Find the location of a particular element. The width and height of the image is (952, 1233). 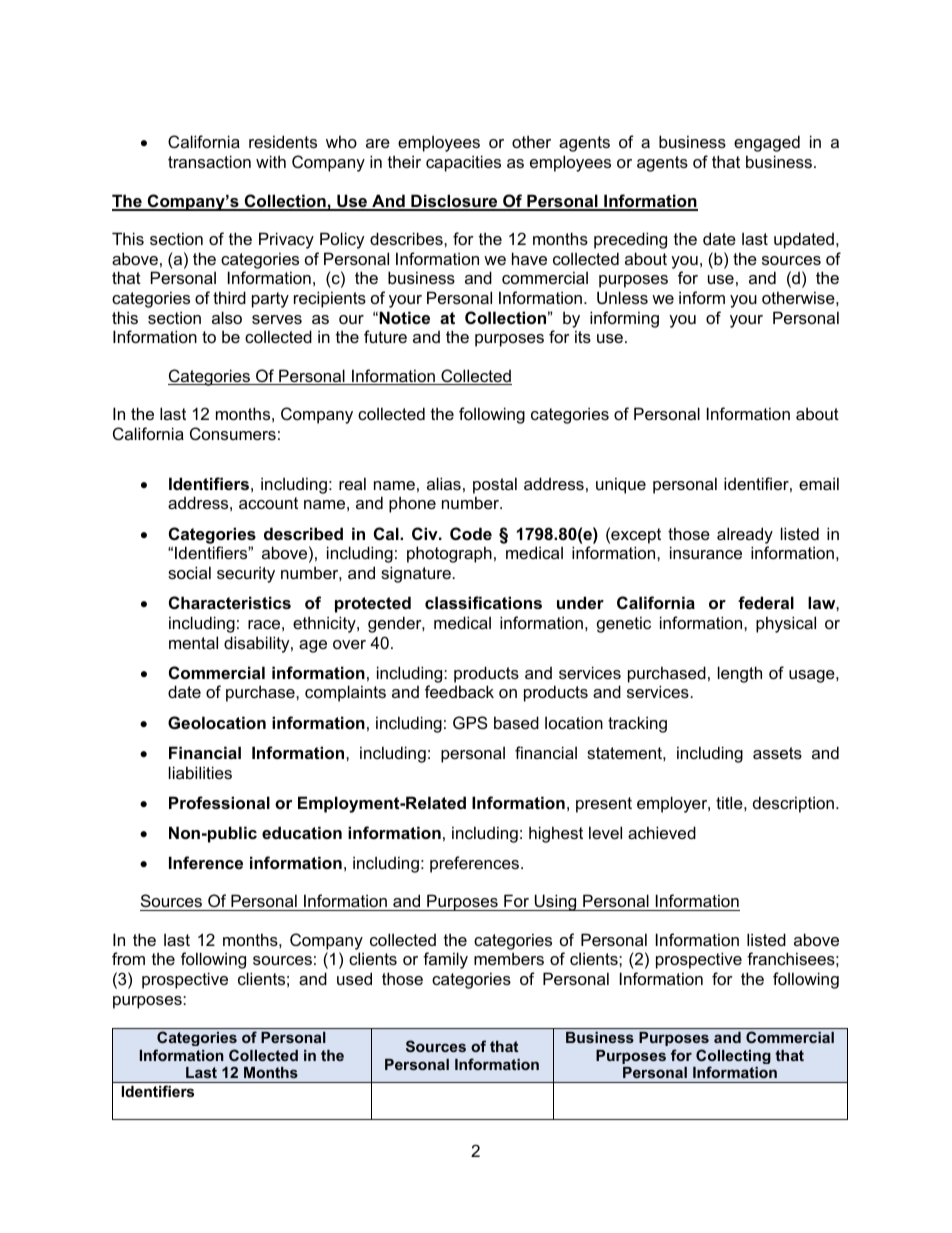

family is located at coordinates (445, 960).
